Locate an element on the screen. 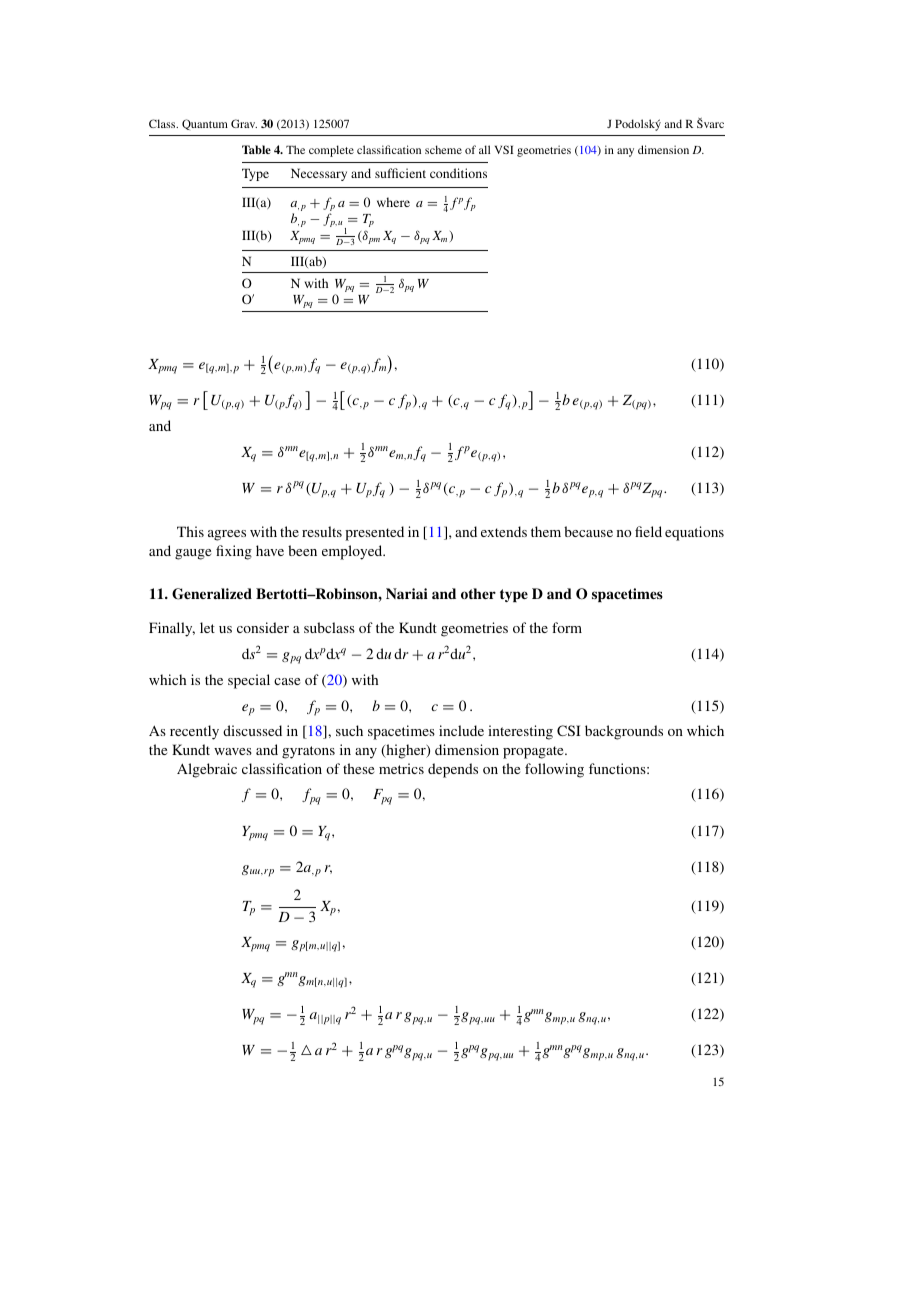 Image resolution: width=924 pixels, height=1308 pixels. where is located at coordinates (393, 202).
